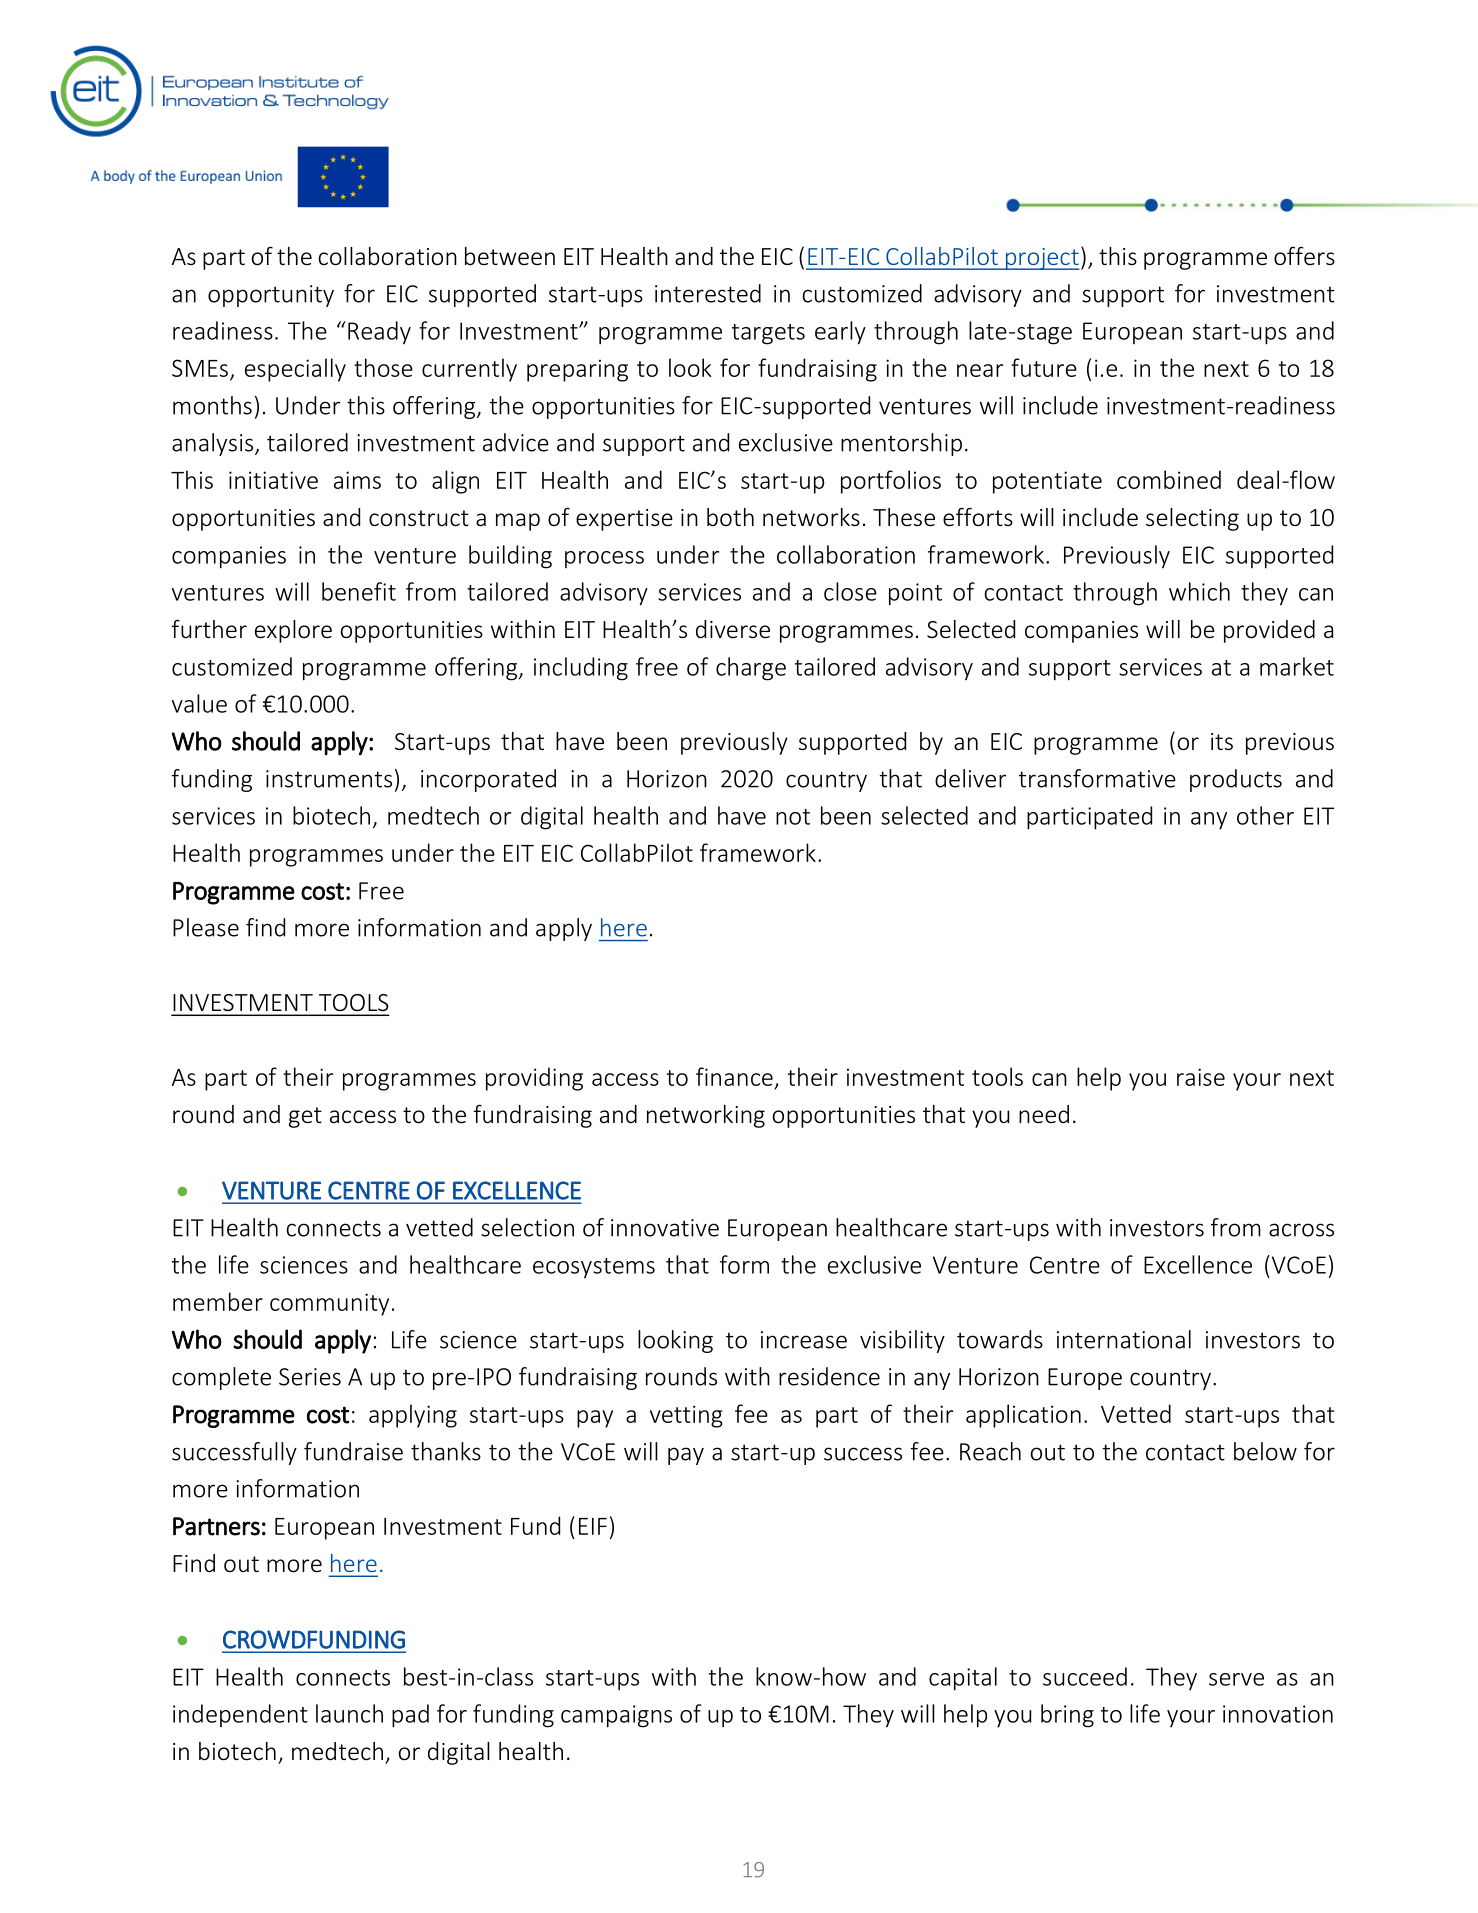 The height and width of the image is (1913, 1478). Describe the element at coordinates (708, 293) in the image. I see `interested` at that location.
